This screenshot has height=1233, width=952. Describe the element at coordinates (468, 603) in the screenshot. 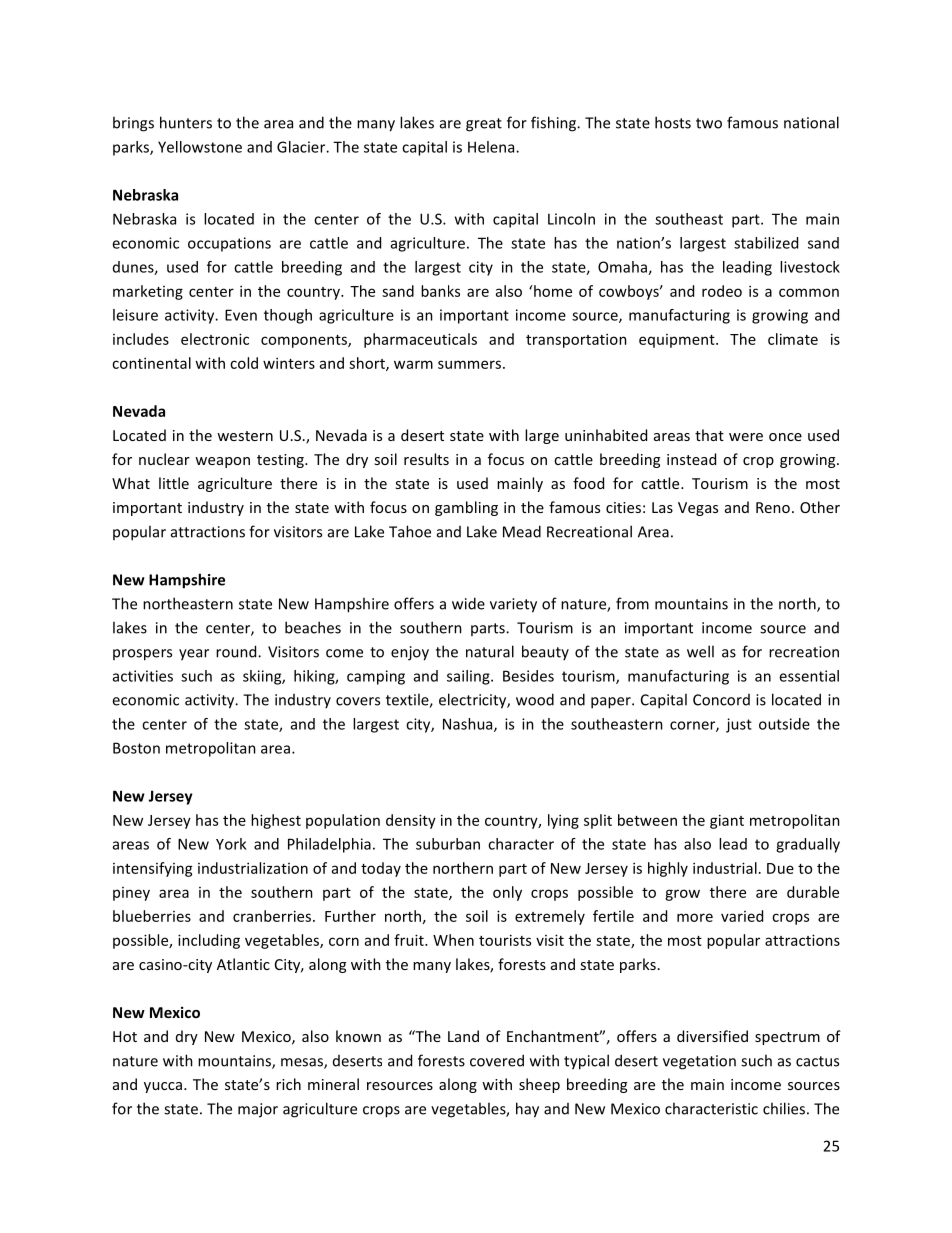

I see `wide` at that location.
